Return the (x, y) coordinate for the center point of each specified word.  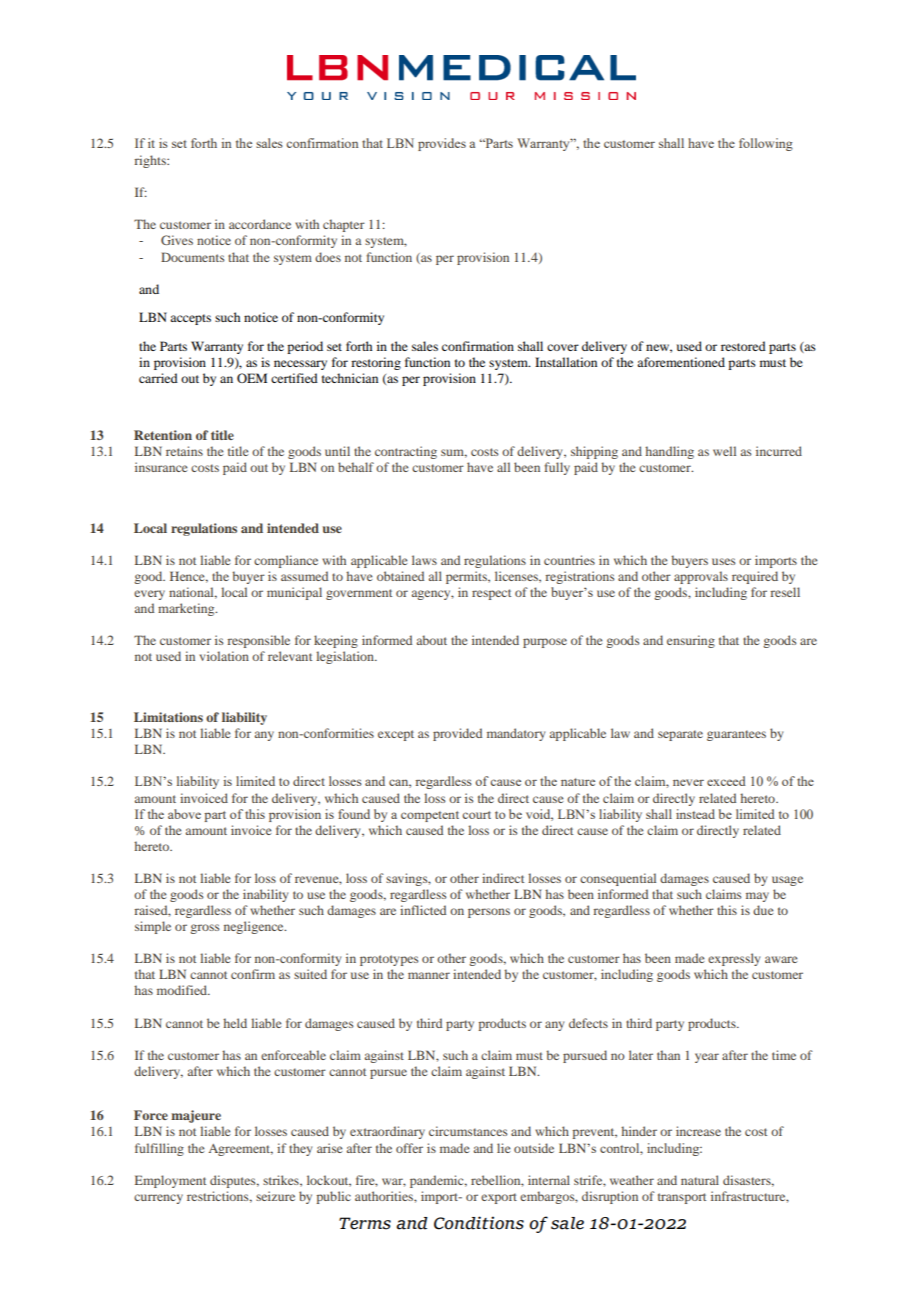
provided (457, 734)
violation (224, 656)
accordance (260, 224)
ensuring (691, 641)
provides (442, 144)
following (766, 144)
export (499, 1198)
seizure (275, 1196)
